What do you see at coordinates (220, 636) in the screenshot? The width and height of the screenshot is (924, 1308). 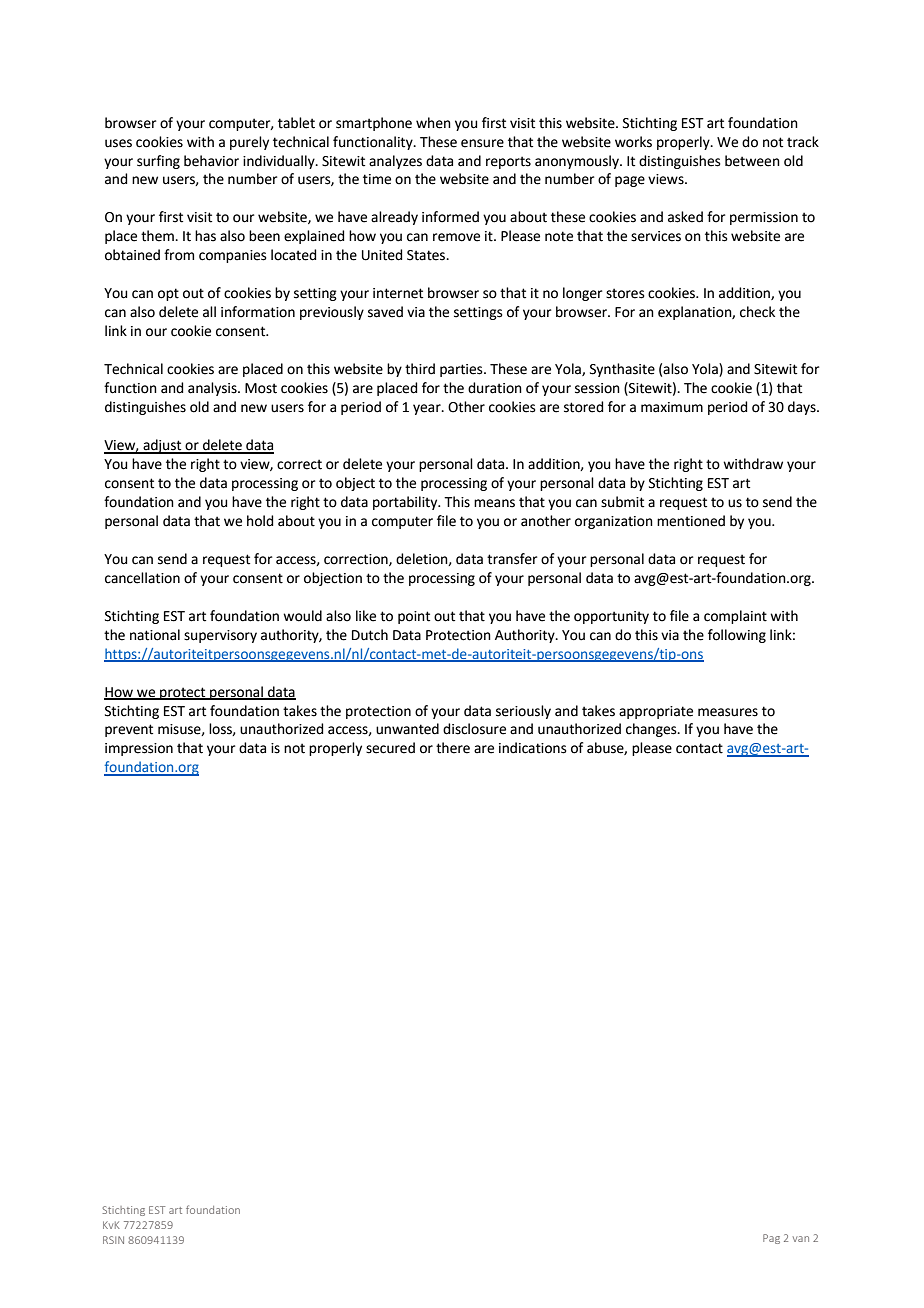 I see `supervisory` at bounding box center [220, 636].
